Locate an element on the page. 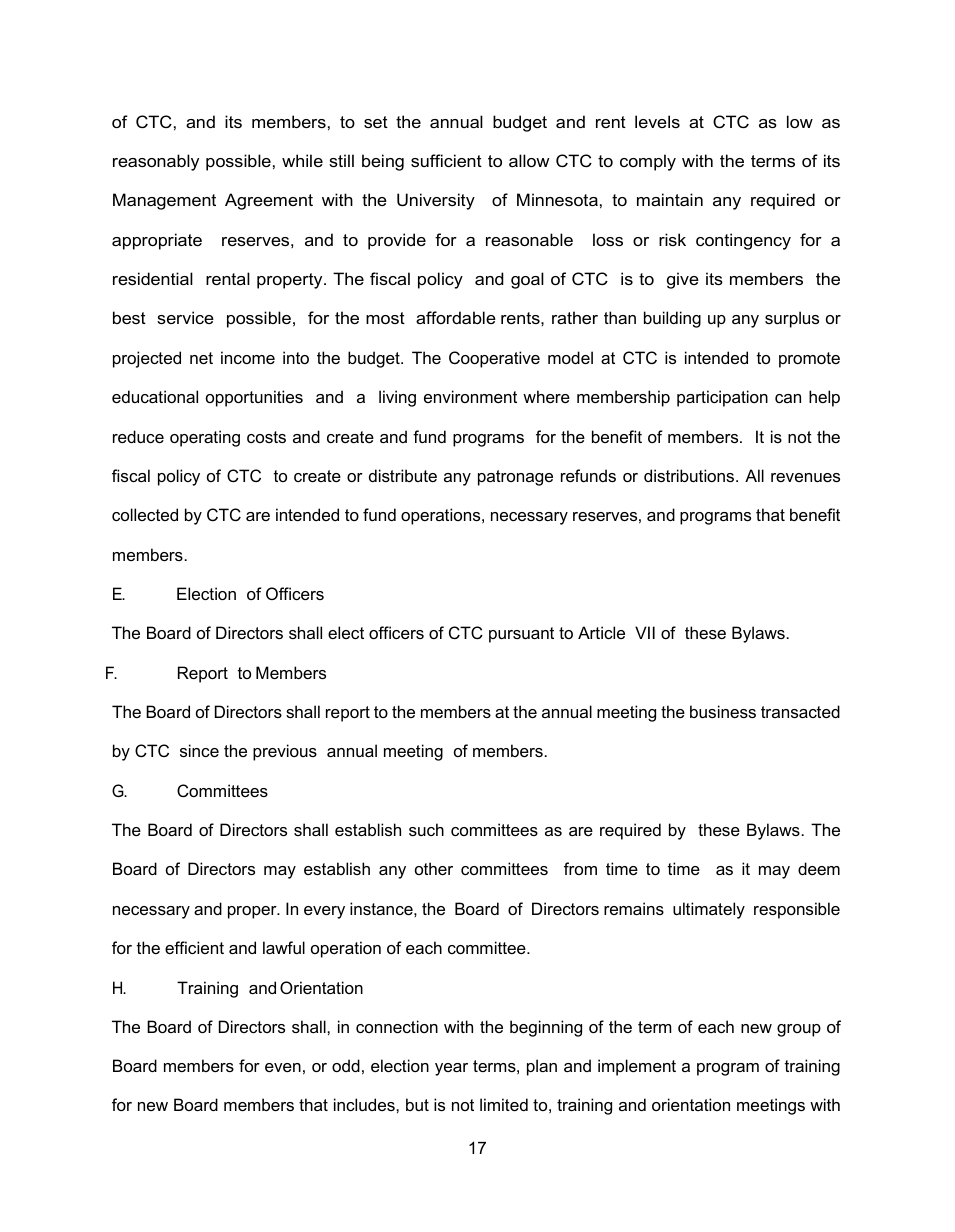 This document has width=955, height=1232. surplus is located at coordinates (792, 319).
